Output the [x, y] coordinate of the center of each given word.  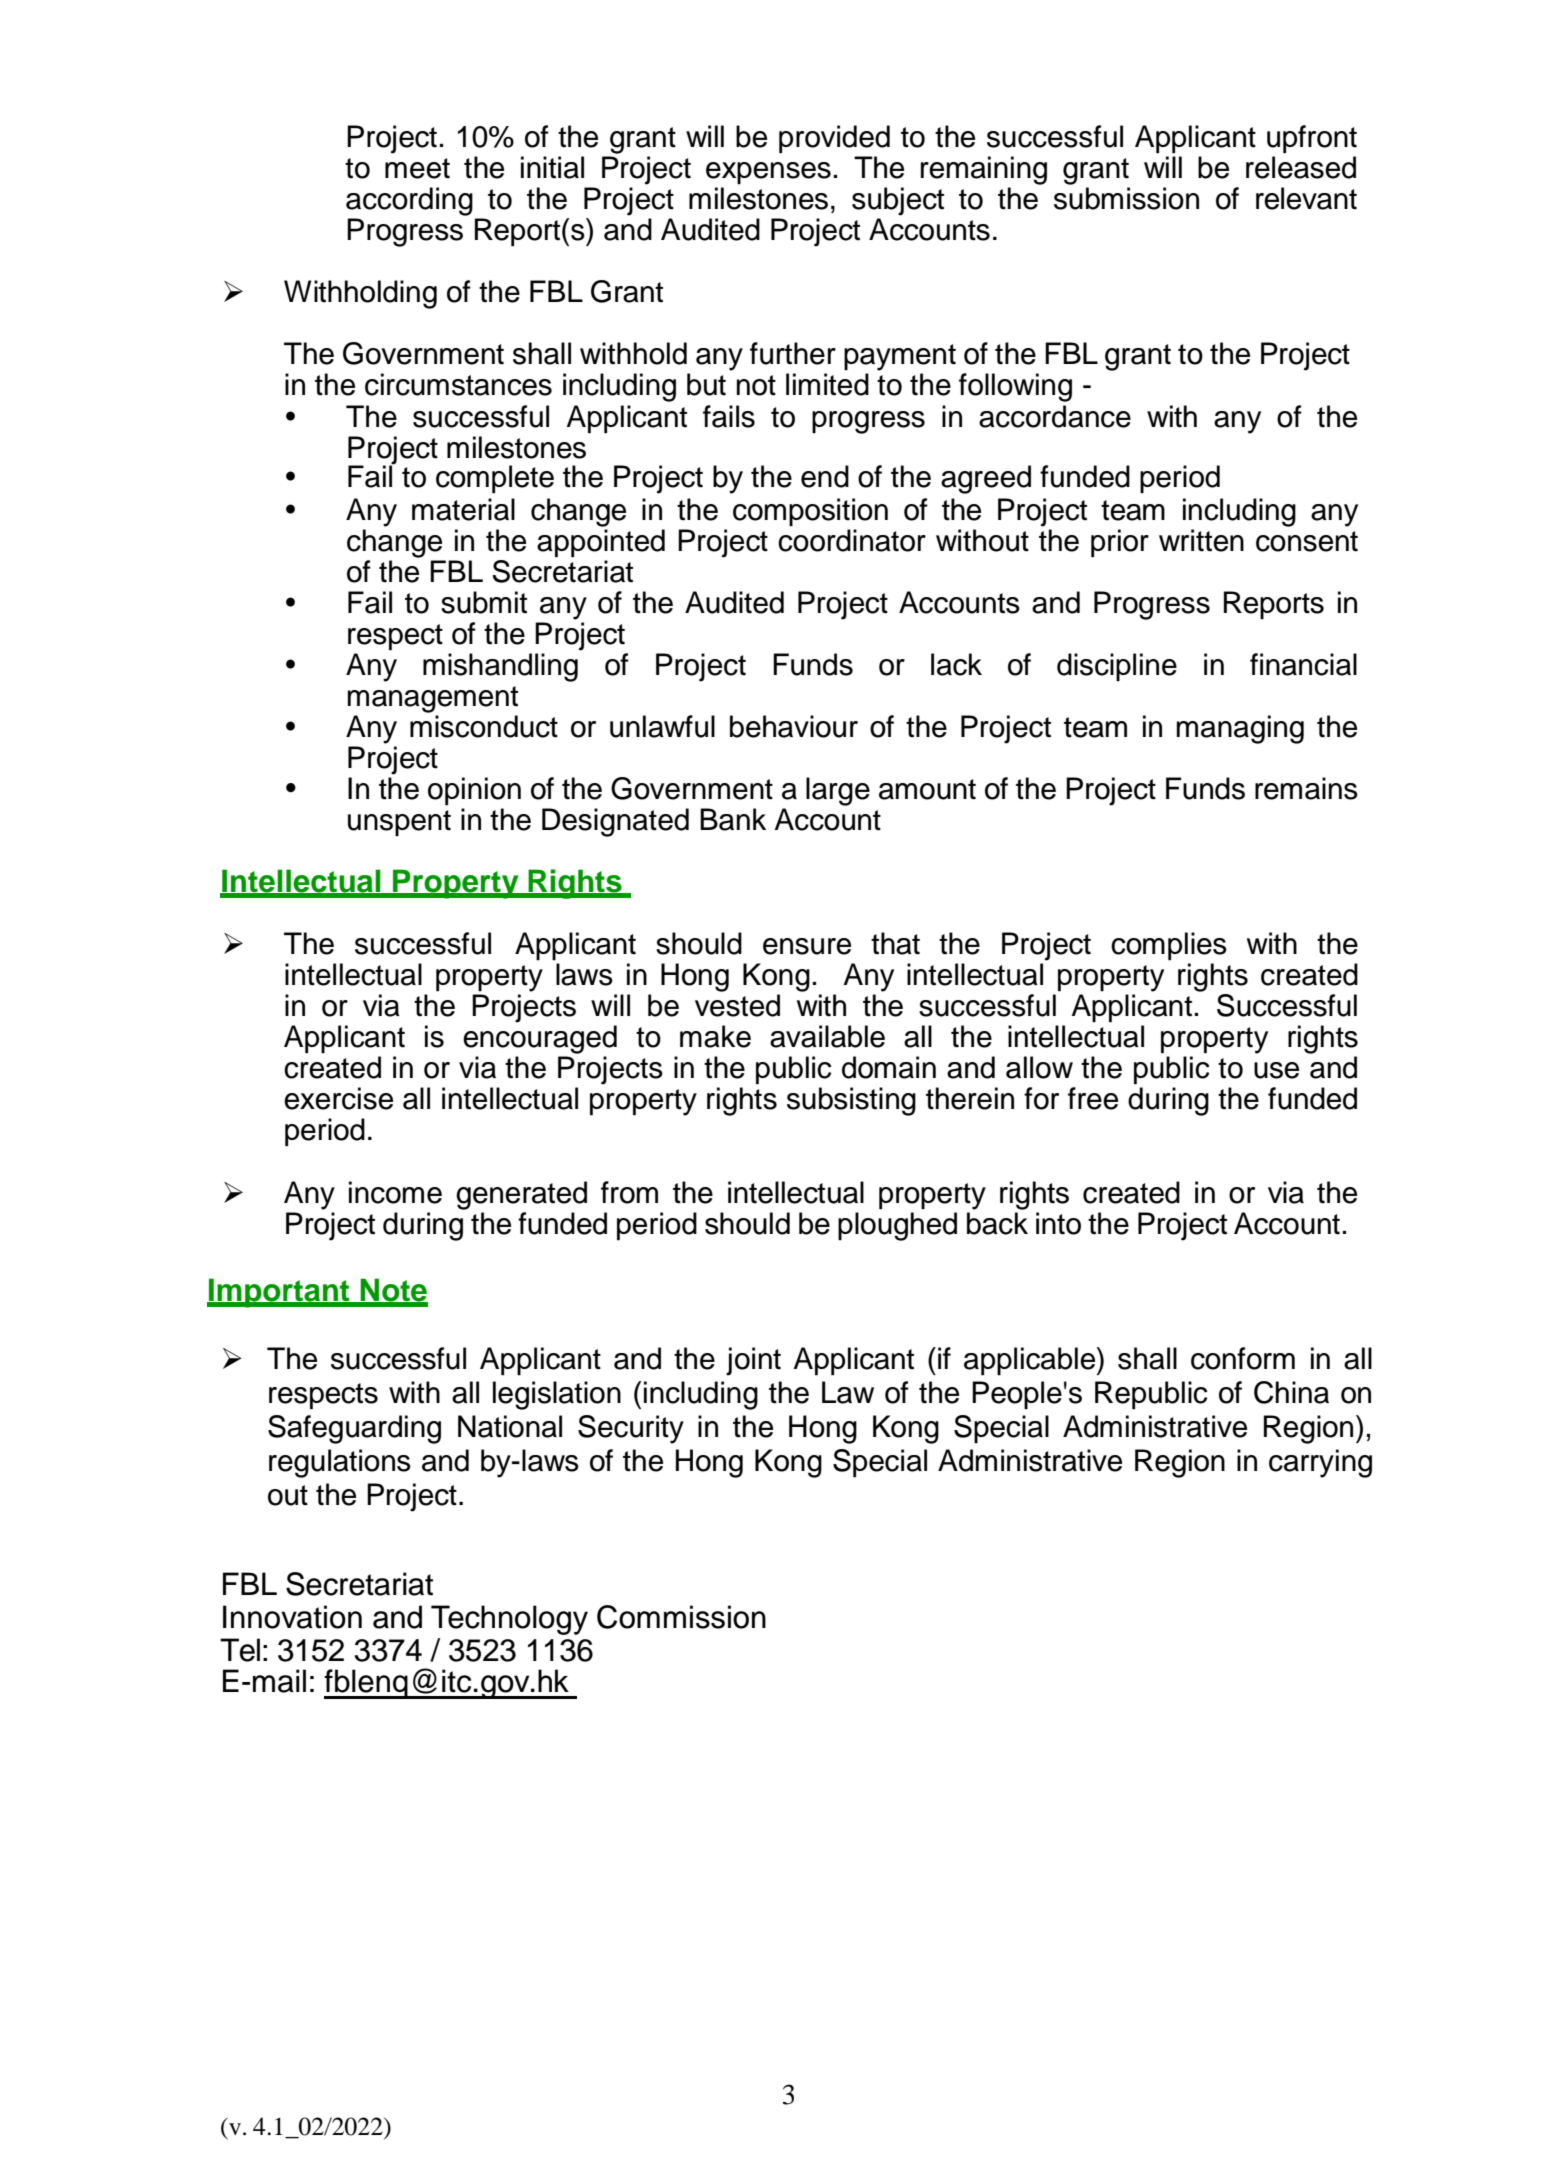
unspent [399, 823]
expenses [768, 173]
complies [1169, 946]
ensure [807, 946]
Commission [681, 1617]
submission [1126, 198]
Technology [509, 1620]
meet [417, 168]
